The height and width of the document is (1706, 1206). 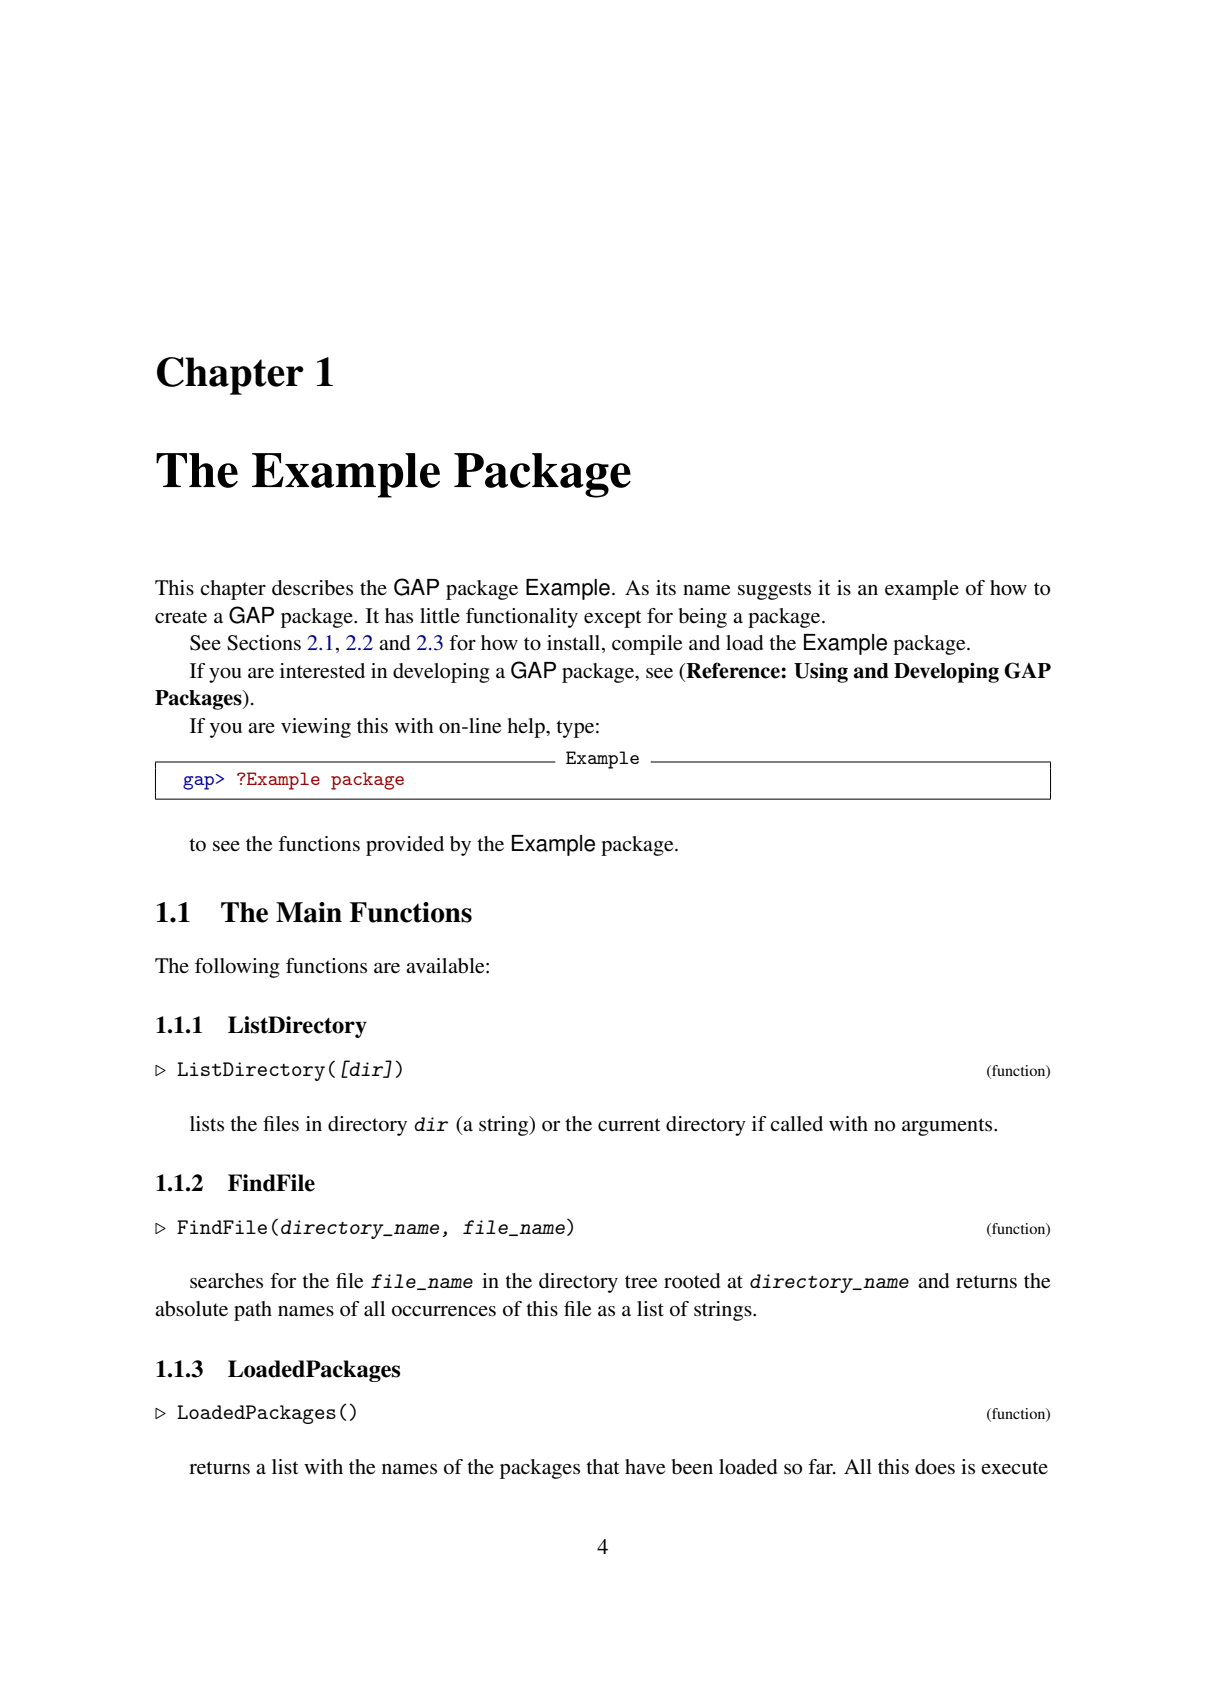 What do you see at coordinates (935, 1467) in the document?
I see `does` at bounding box center [935, 1467].
